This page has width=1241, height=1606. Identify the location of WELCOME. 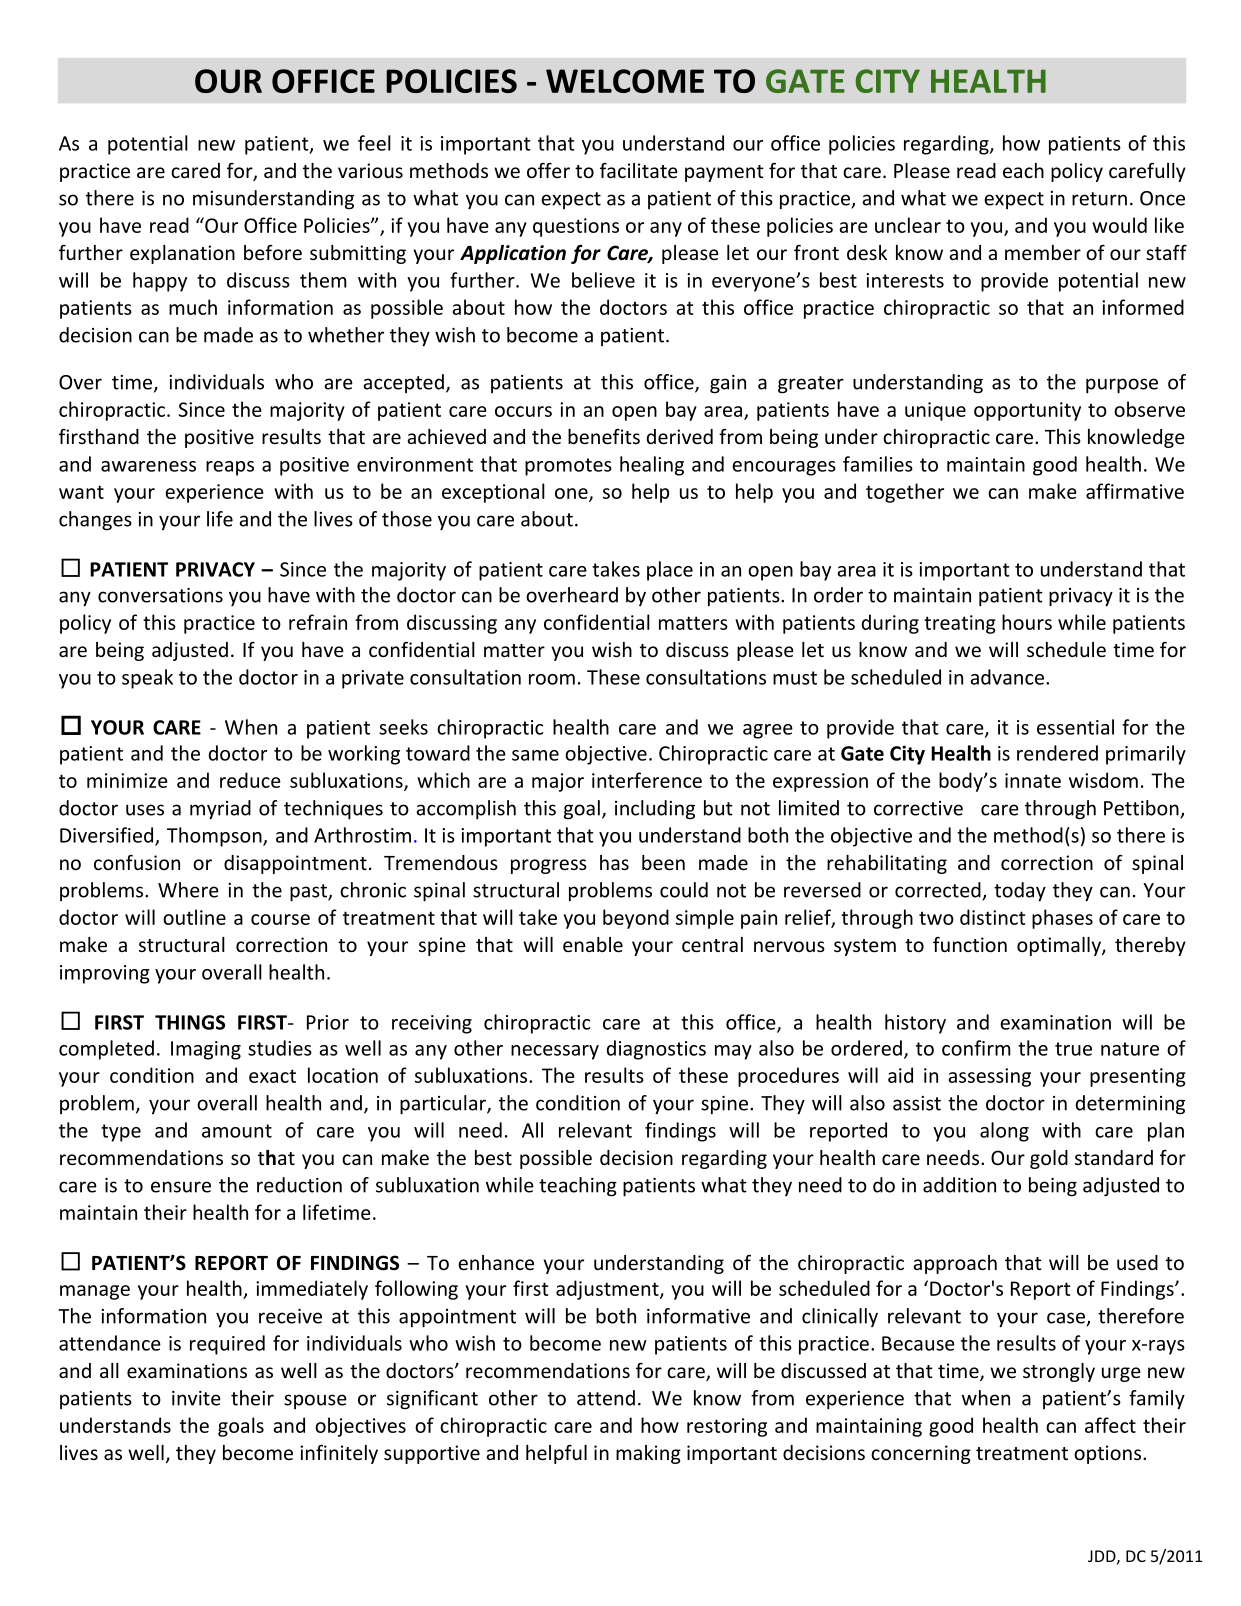
(625, 81).
